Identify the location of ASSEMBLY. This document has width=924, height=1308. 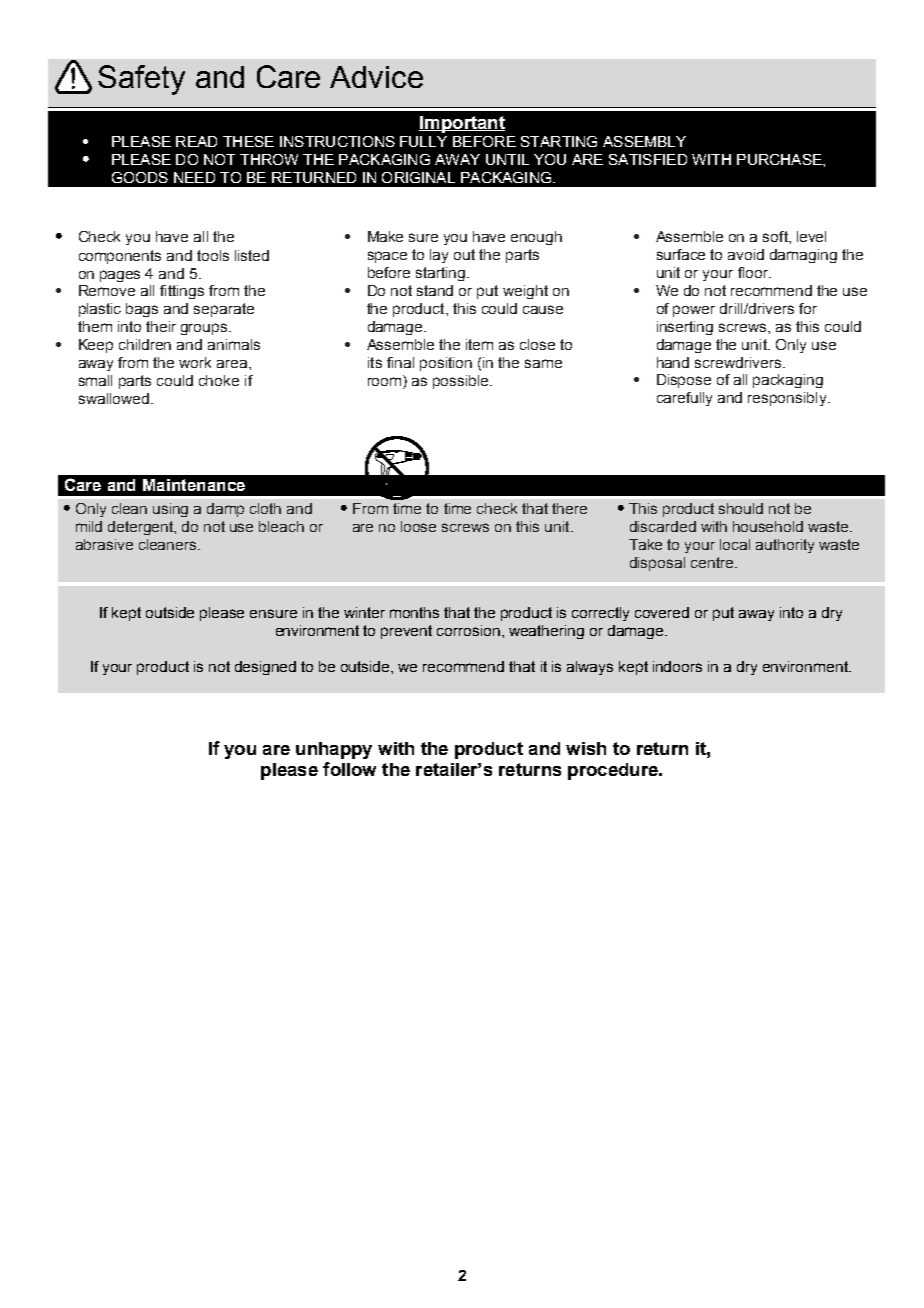
(644, 141).
